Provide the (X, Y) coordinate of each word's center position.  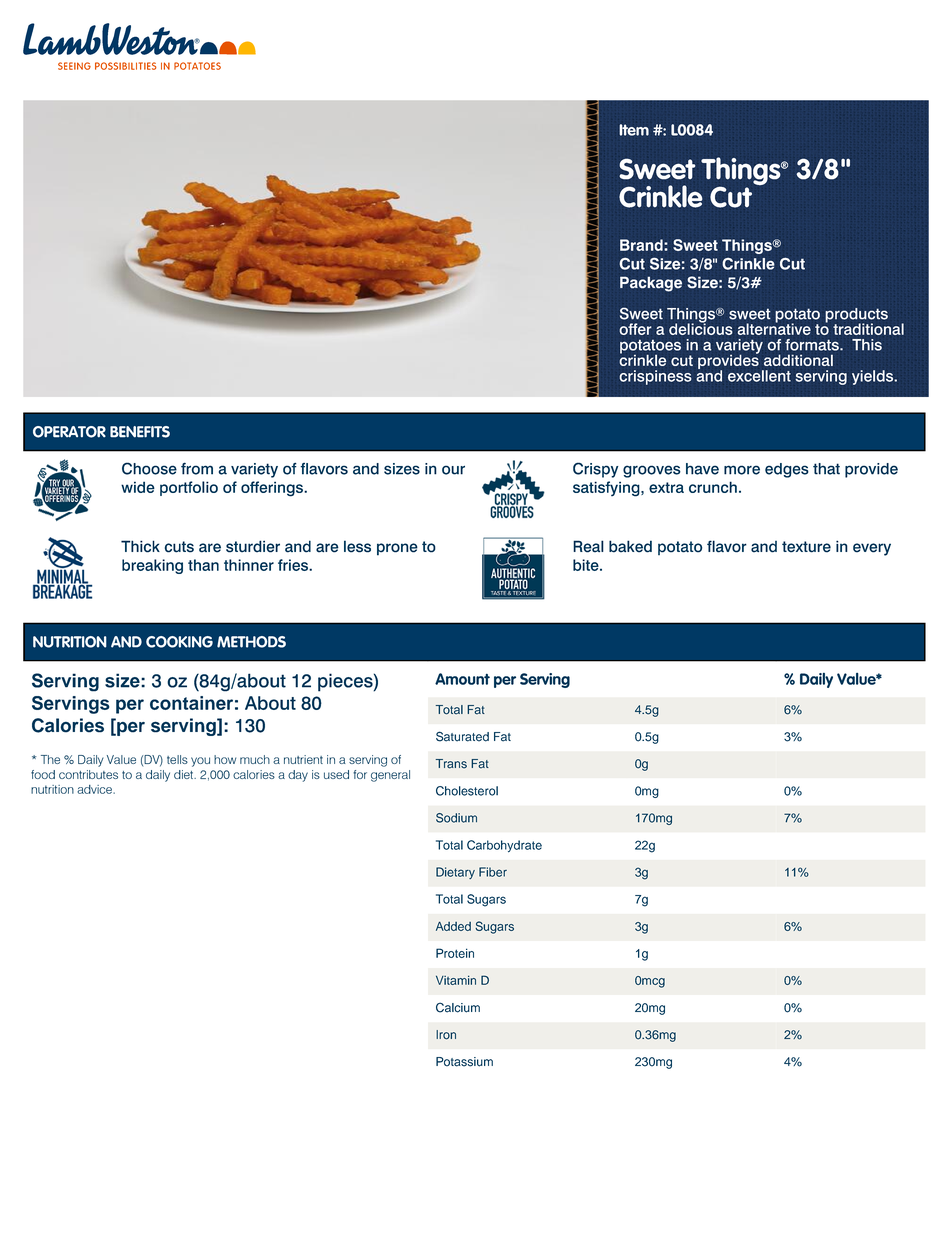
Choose (149, 468)
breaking (152, 566)
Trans (451, 764)
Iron (446, 1035)
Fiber (493, 872)
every (872, 549)
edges (787, 470)
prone (397, 549)
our (453, 470)
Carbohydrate (504, 846)
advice (95, 789)
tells (177, 759)
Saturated (462, 736)
